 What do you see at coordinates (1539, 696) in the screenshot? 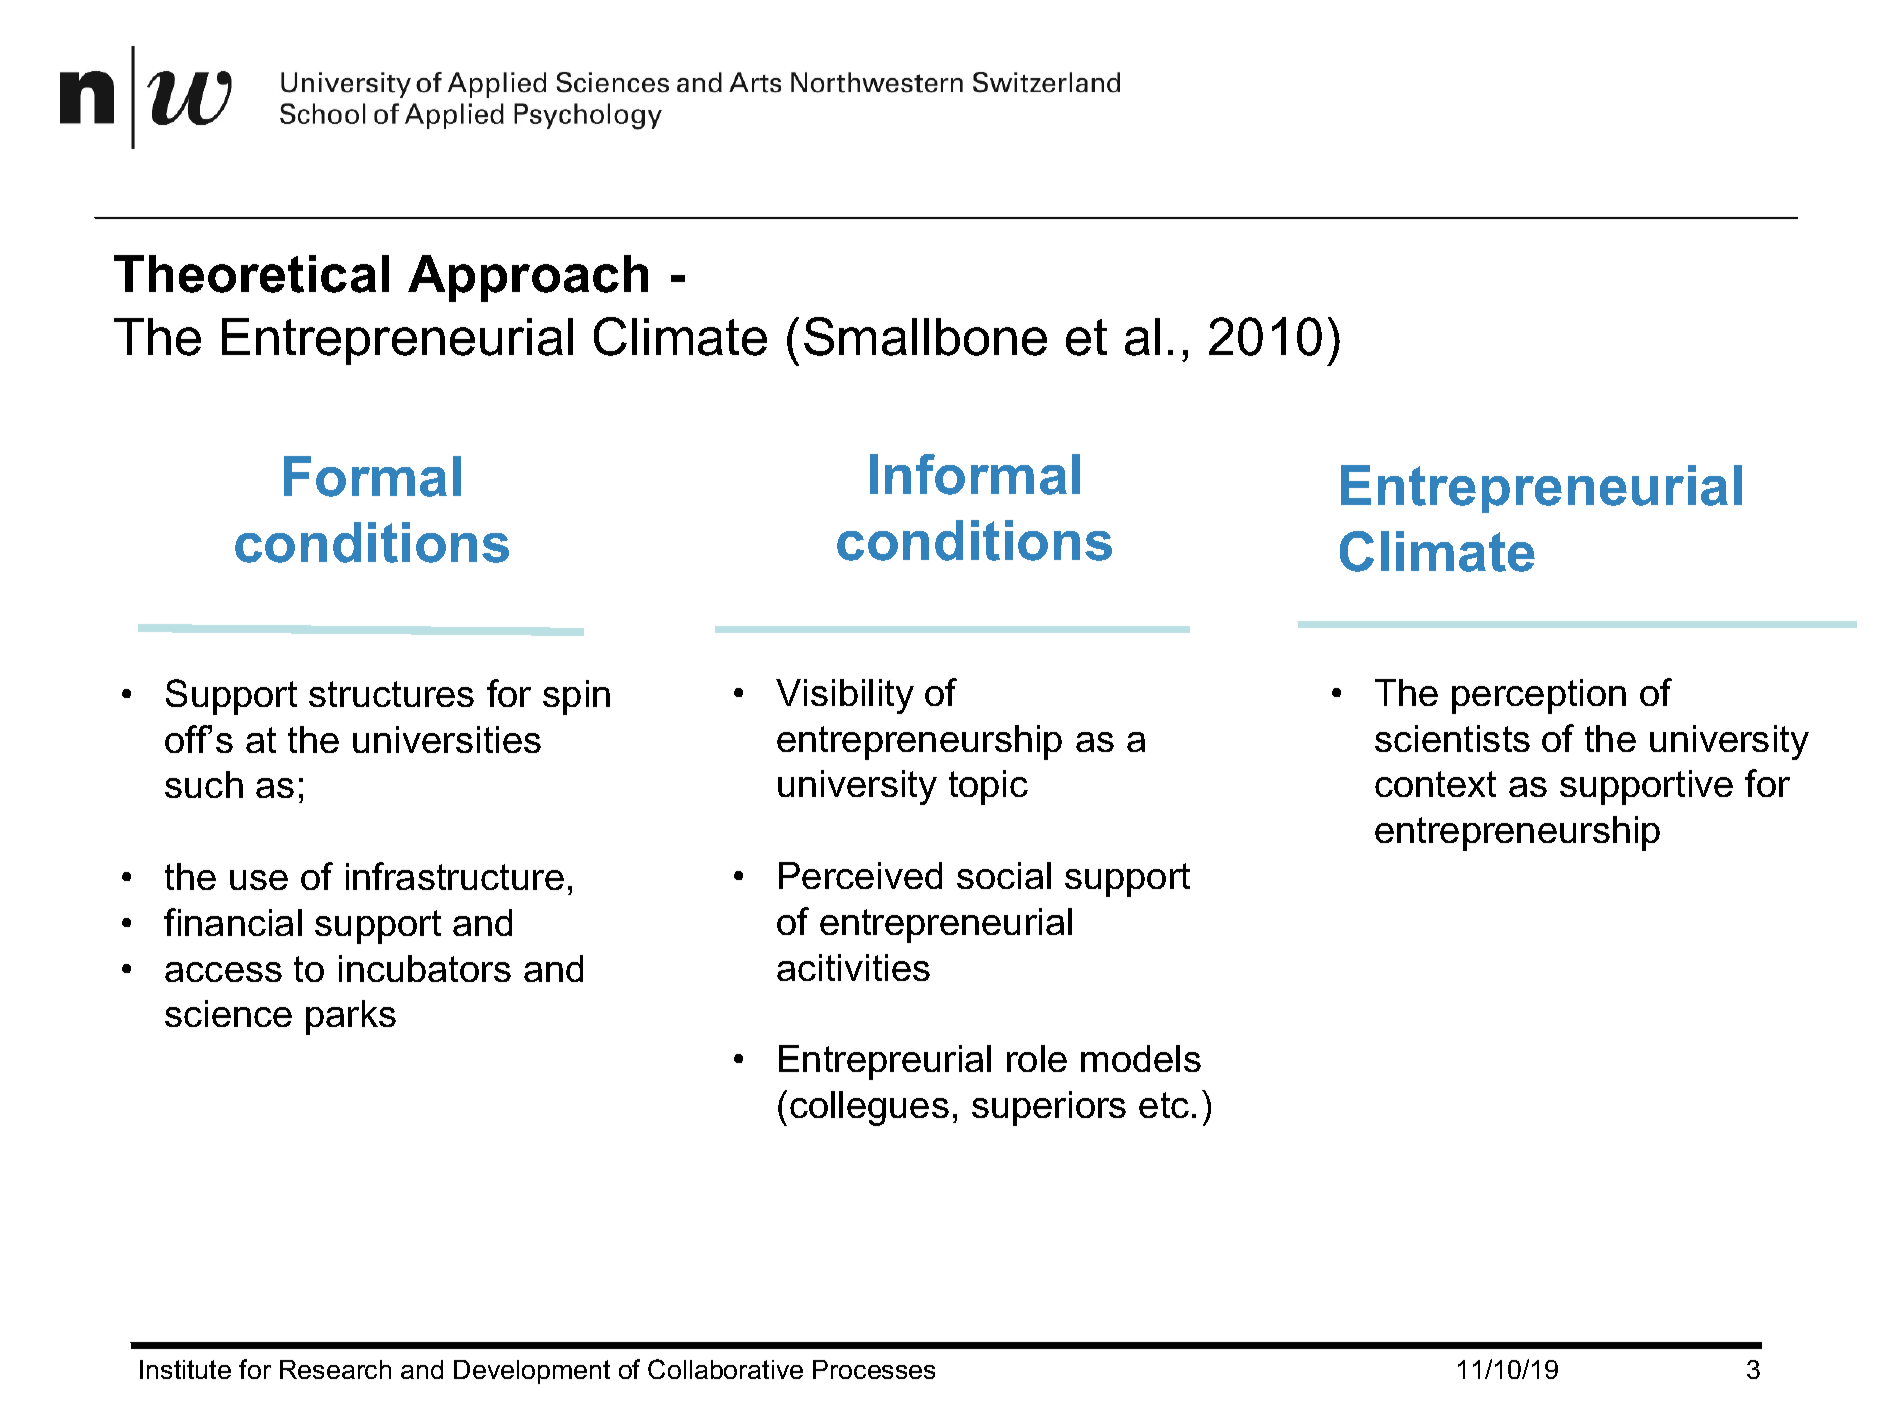
I see `perception` at bounding box center [1539, 696].
